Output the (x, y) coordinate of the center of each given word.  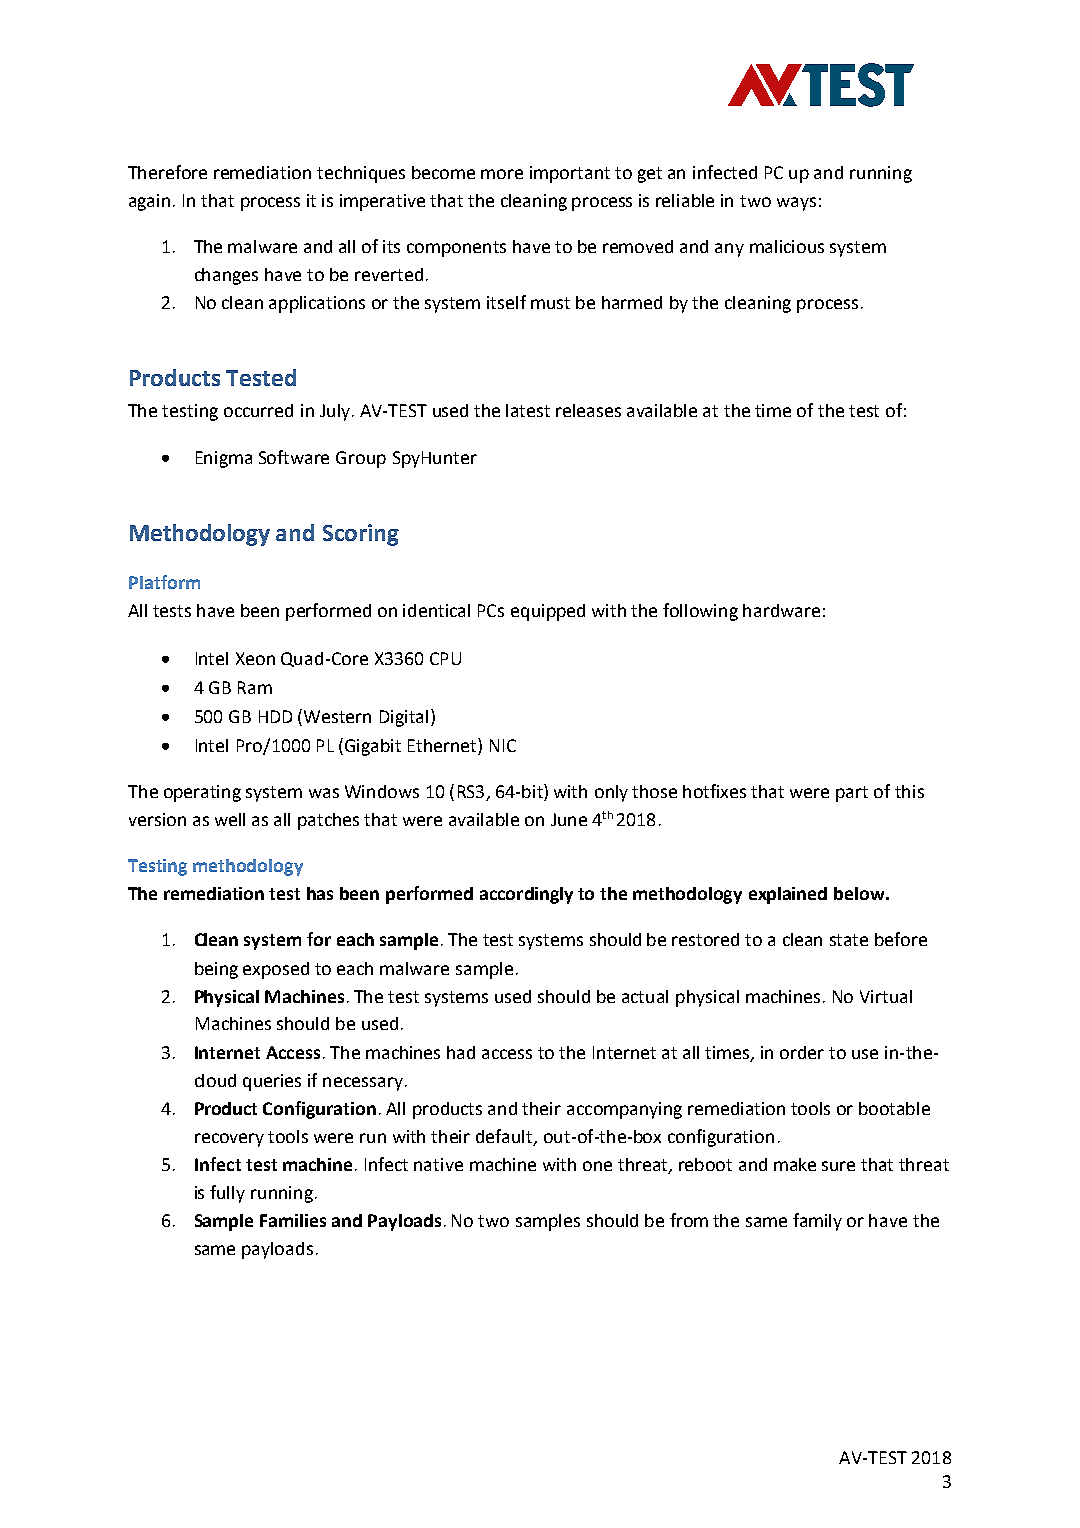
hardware (781, 610)
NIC (503, 745)
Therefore (167, 172)
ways (796, 204)
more (502, 174)
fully (227, 1194)
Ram (255, 687)
